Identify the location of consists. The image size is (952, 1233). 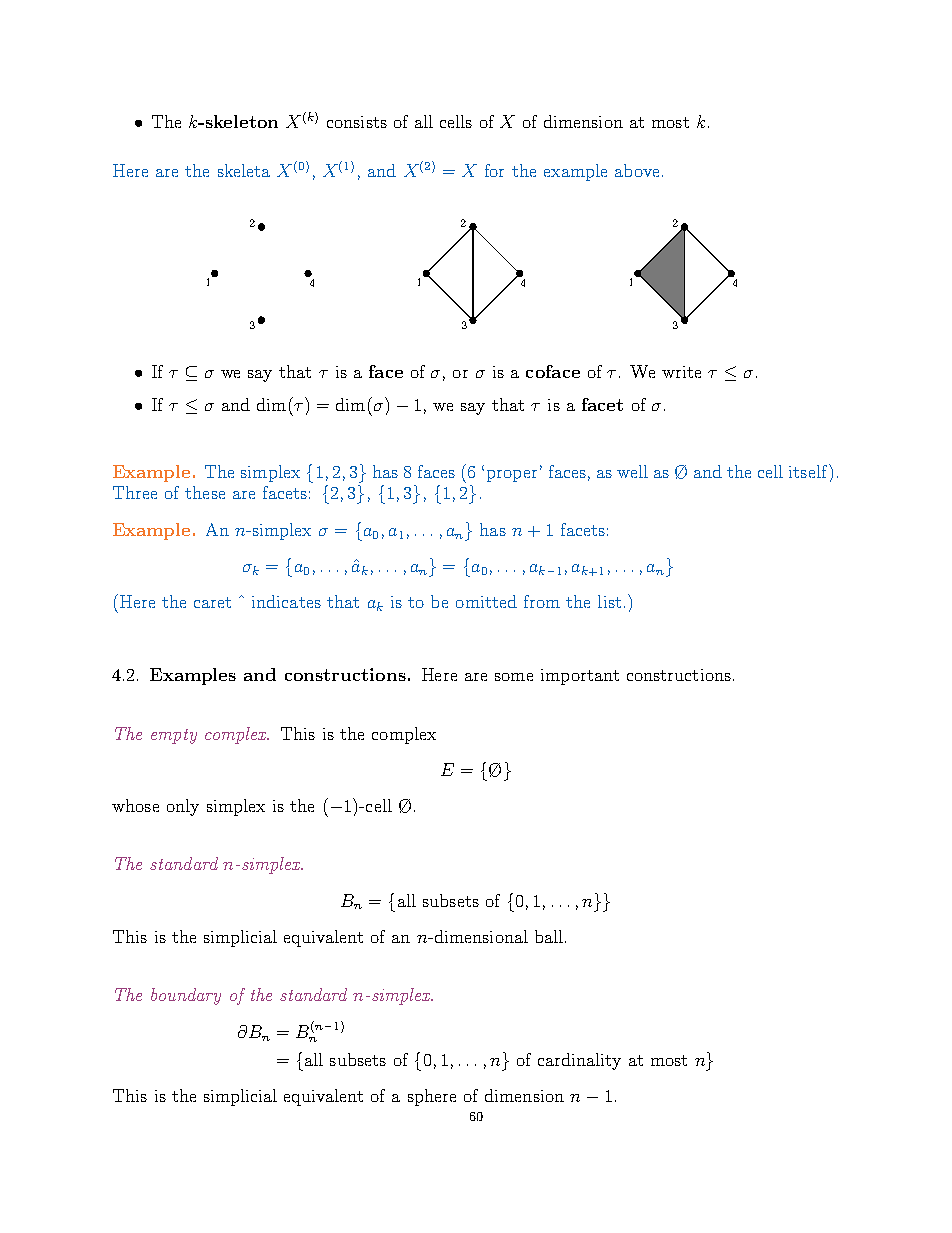
(357, 122).
